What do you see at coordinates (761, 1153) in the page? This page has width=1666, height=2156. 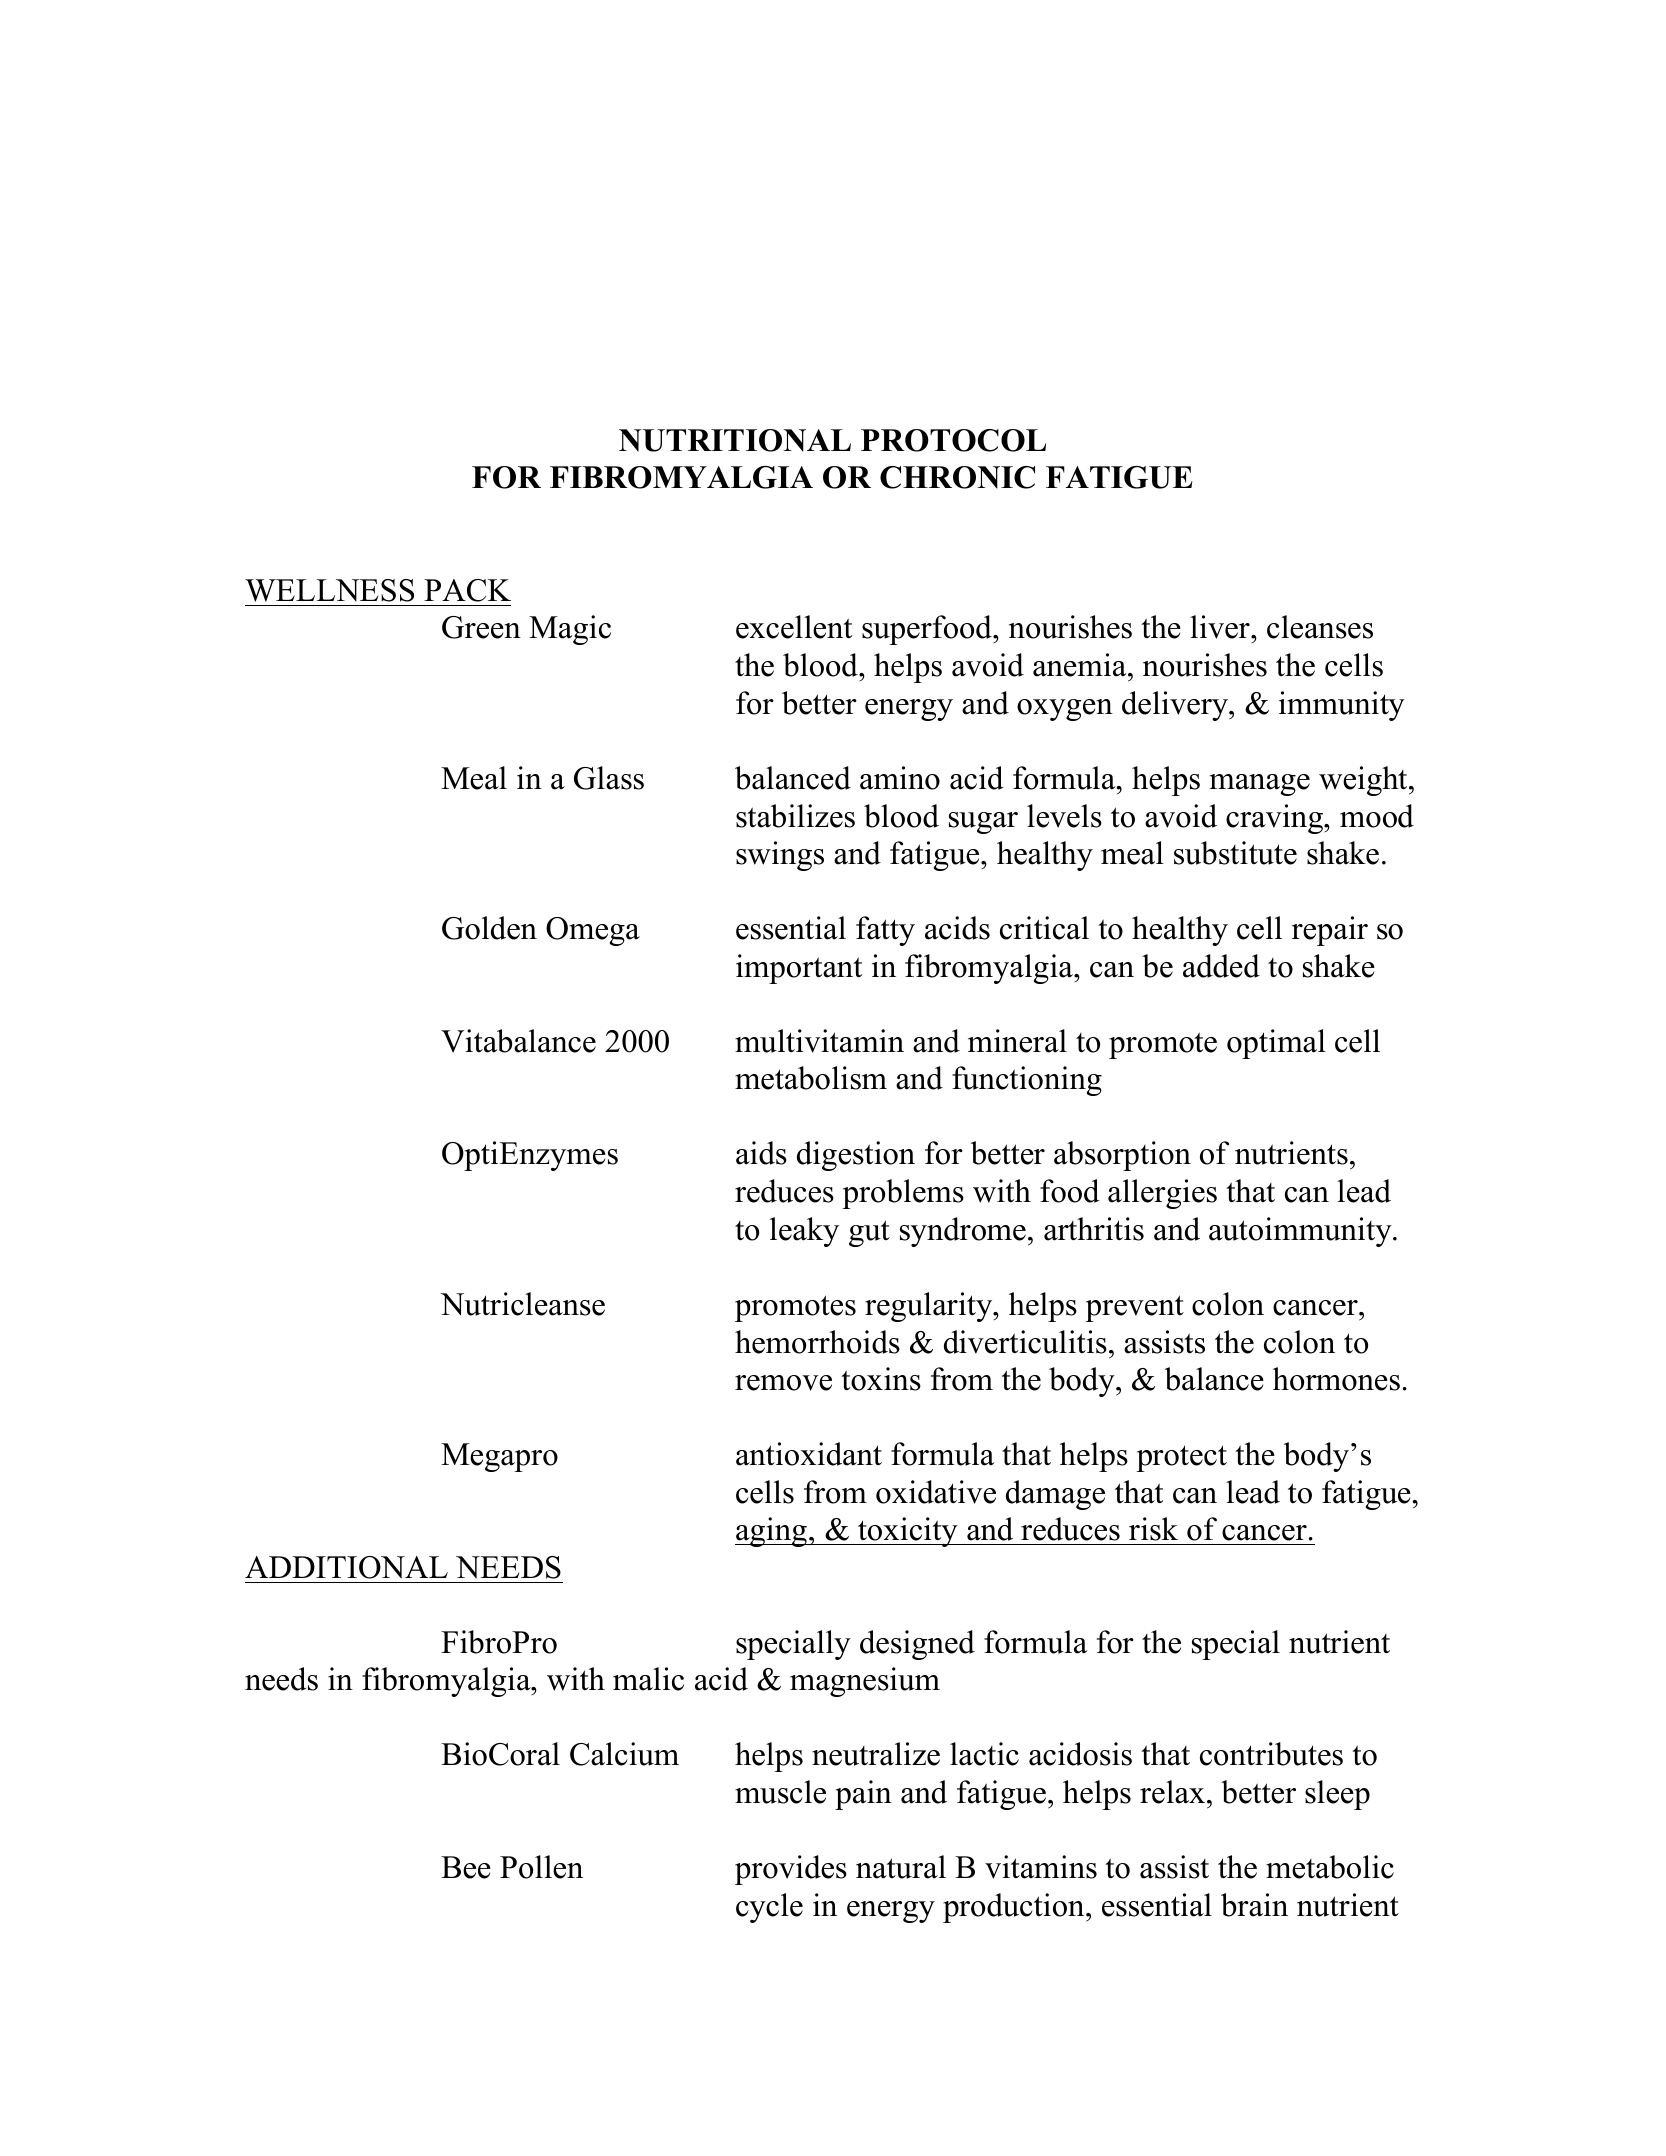 I see `aids` at bounding box center [761, 1153].
